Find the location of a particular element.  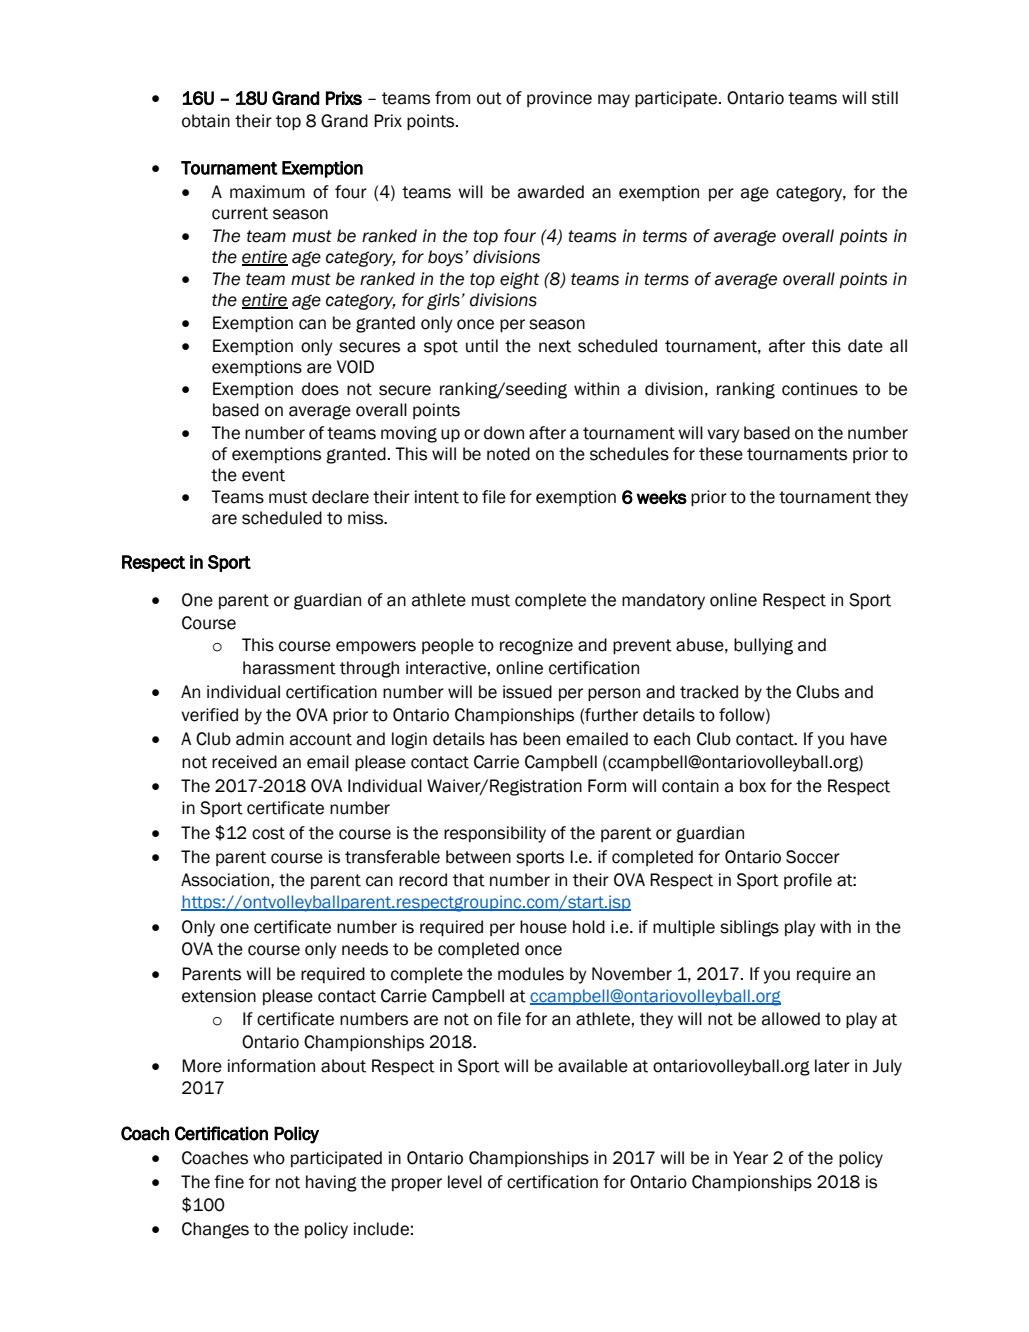

box is located at coordinates (753, 786).
